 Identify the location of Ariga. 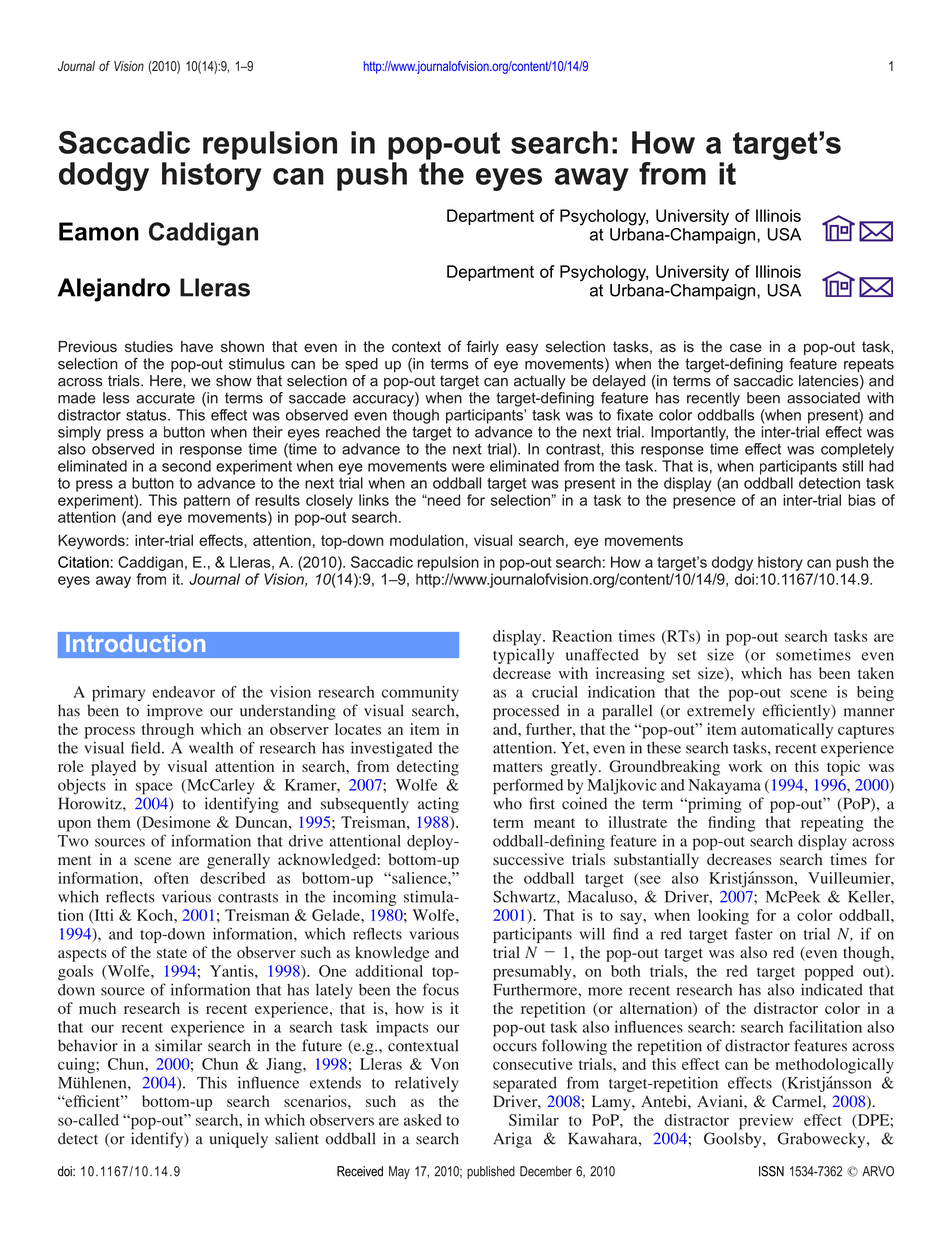
(512, 1140).
